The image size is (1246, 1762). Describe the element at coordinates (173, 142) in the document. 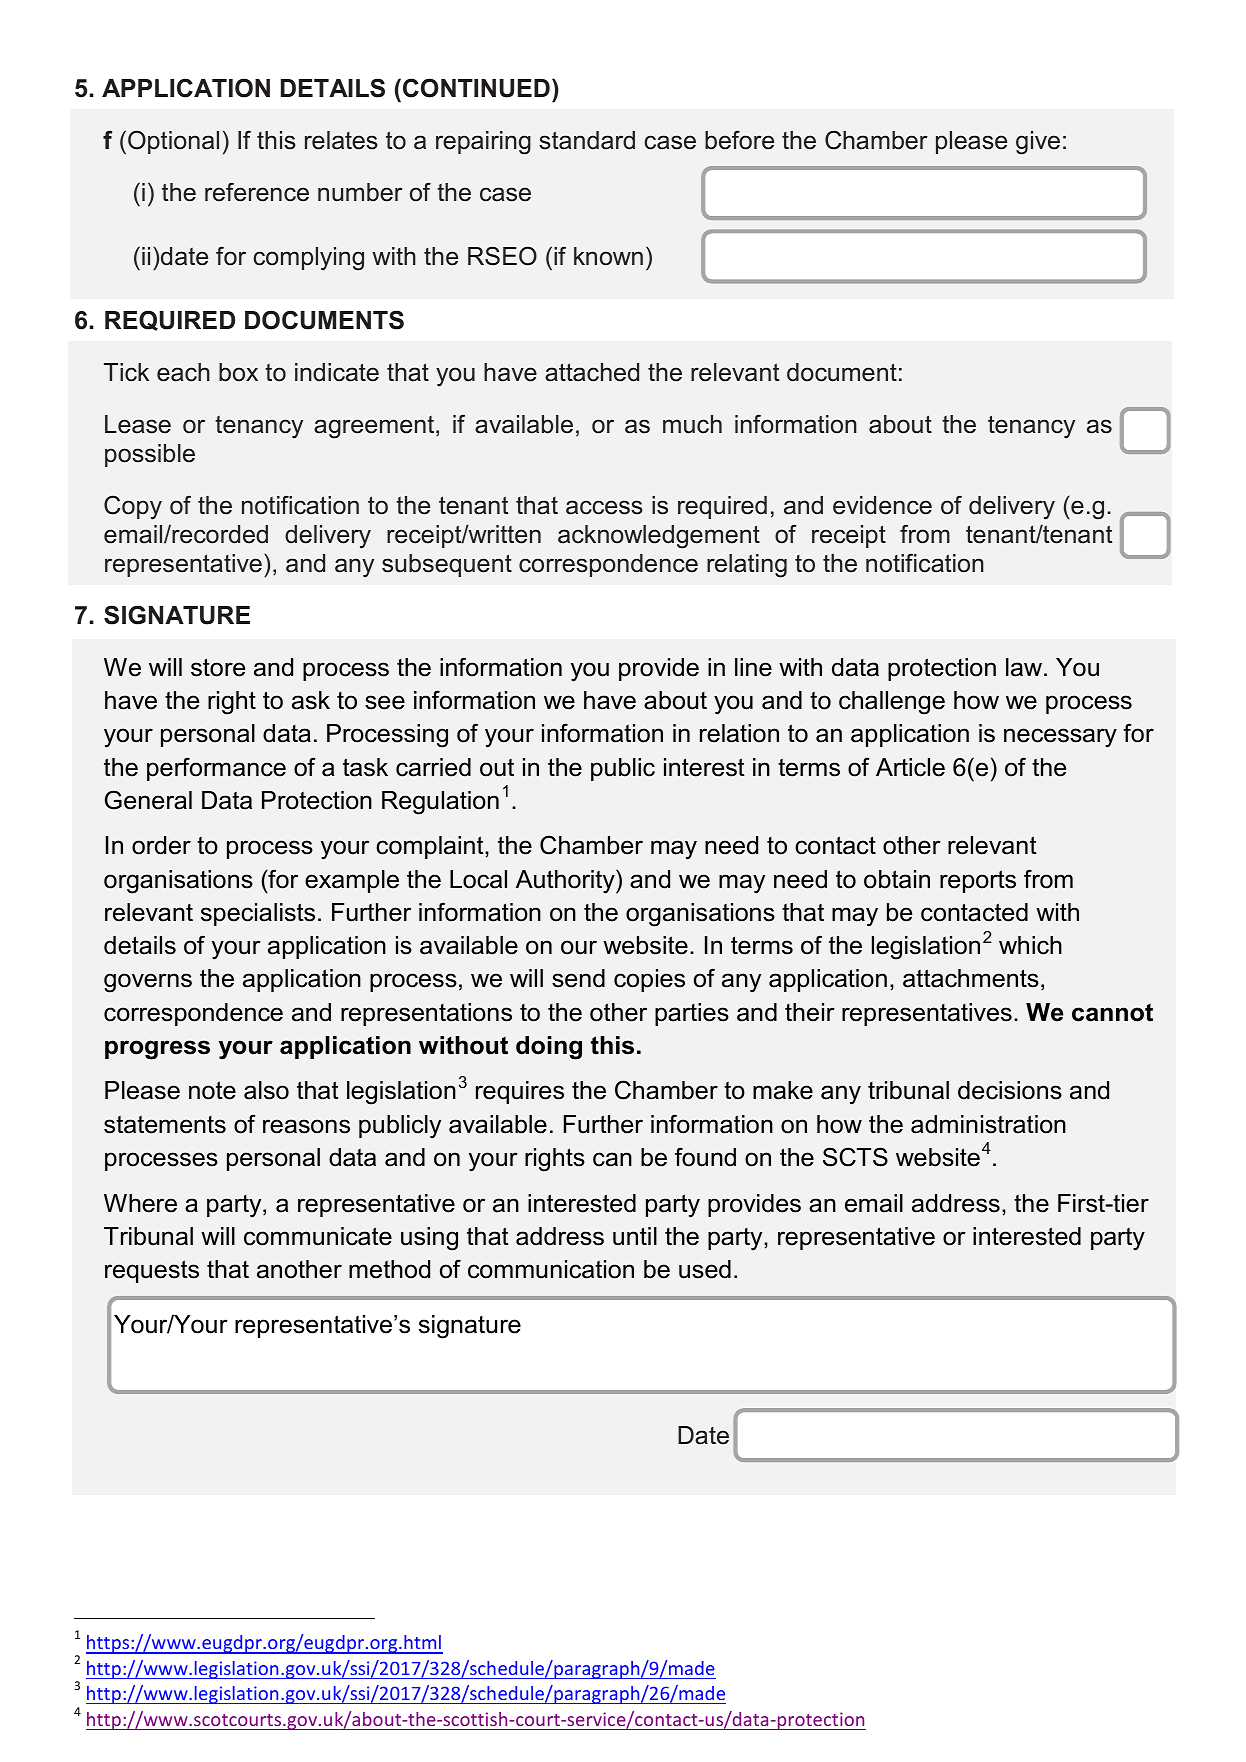

I see `Optional` at that location.
